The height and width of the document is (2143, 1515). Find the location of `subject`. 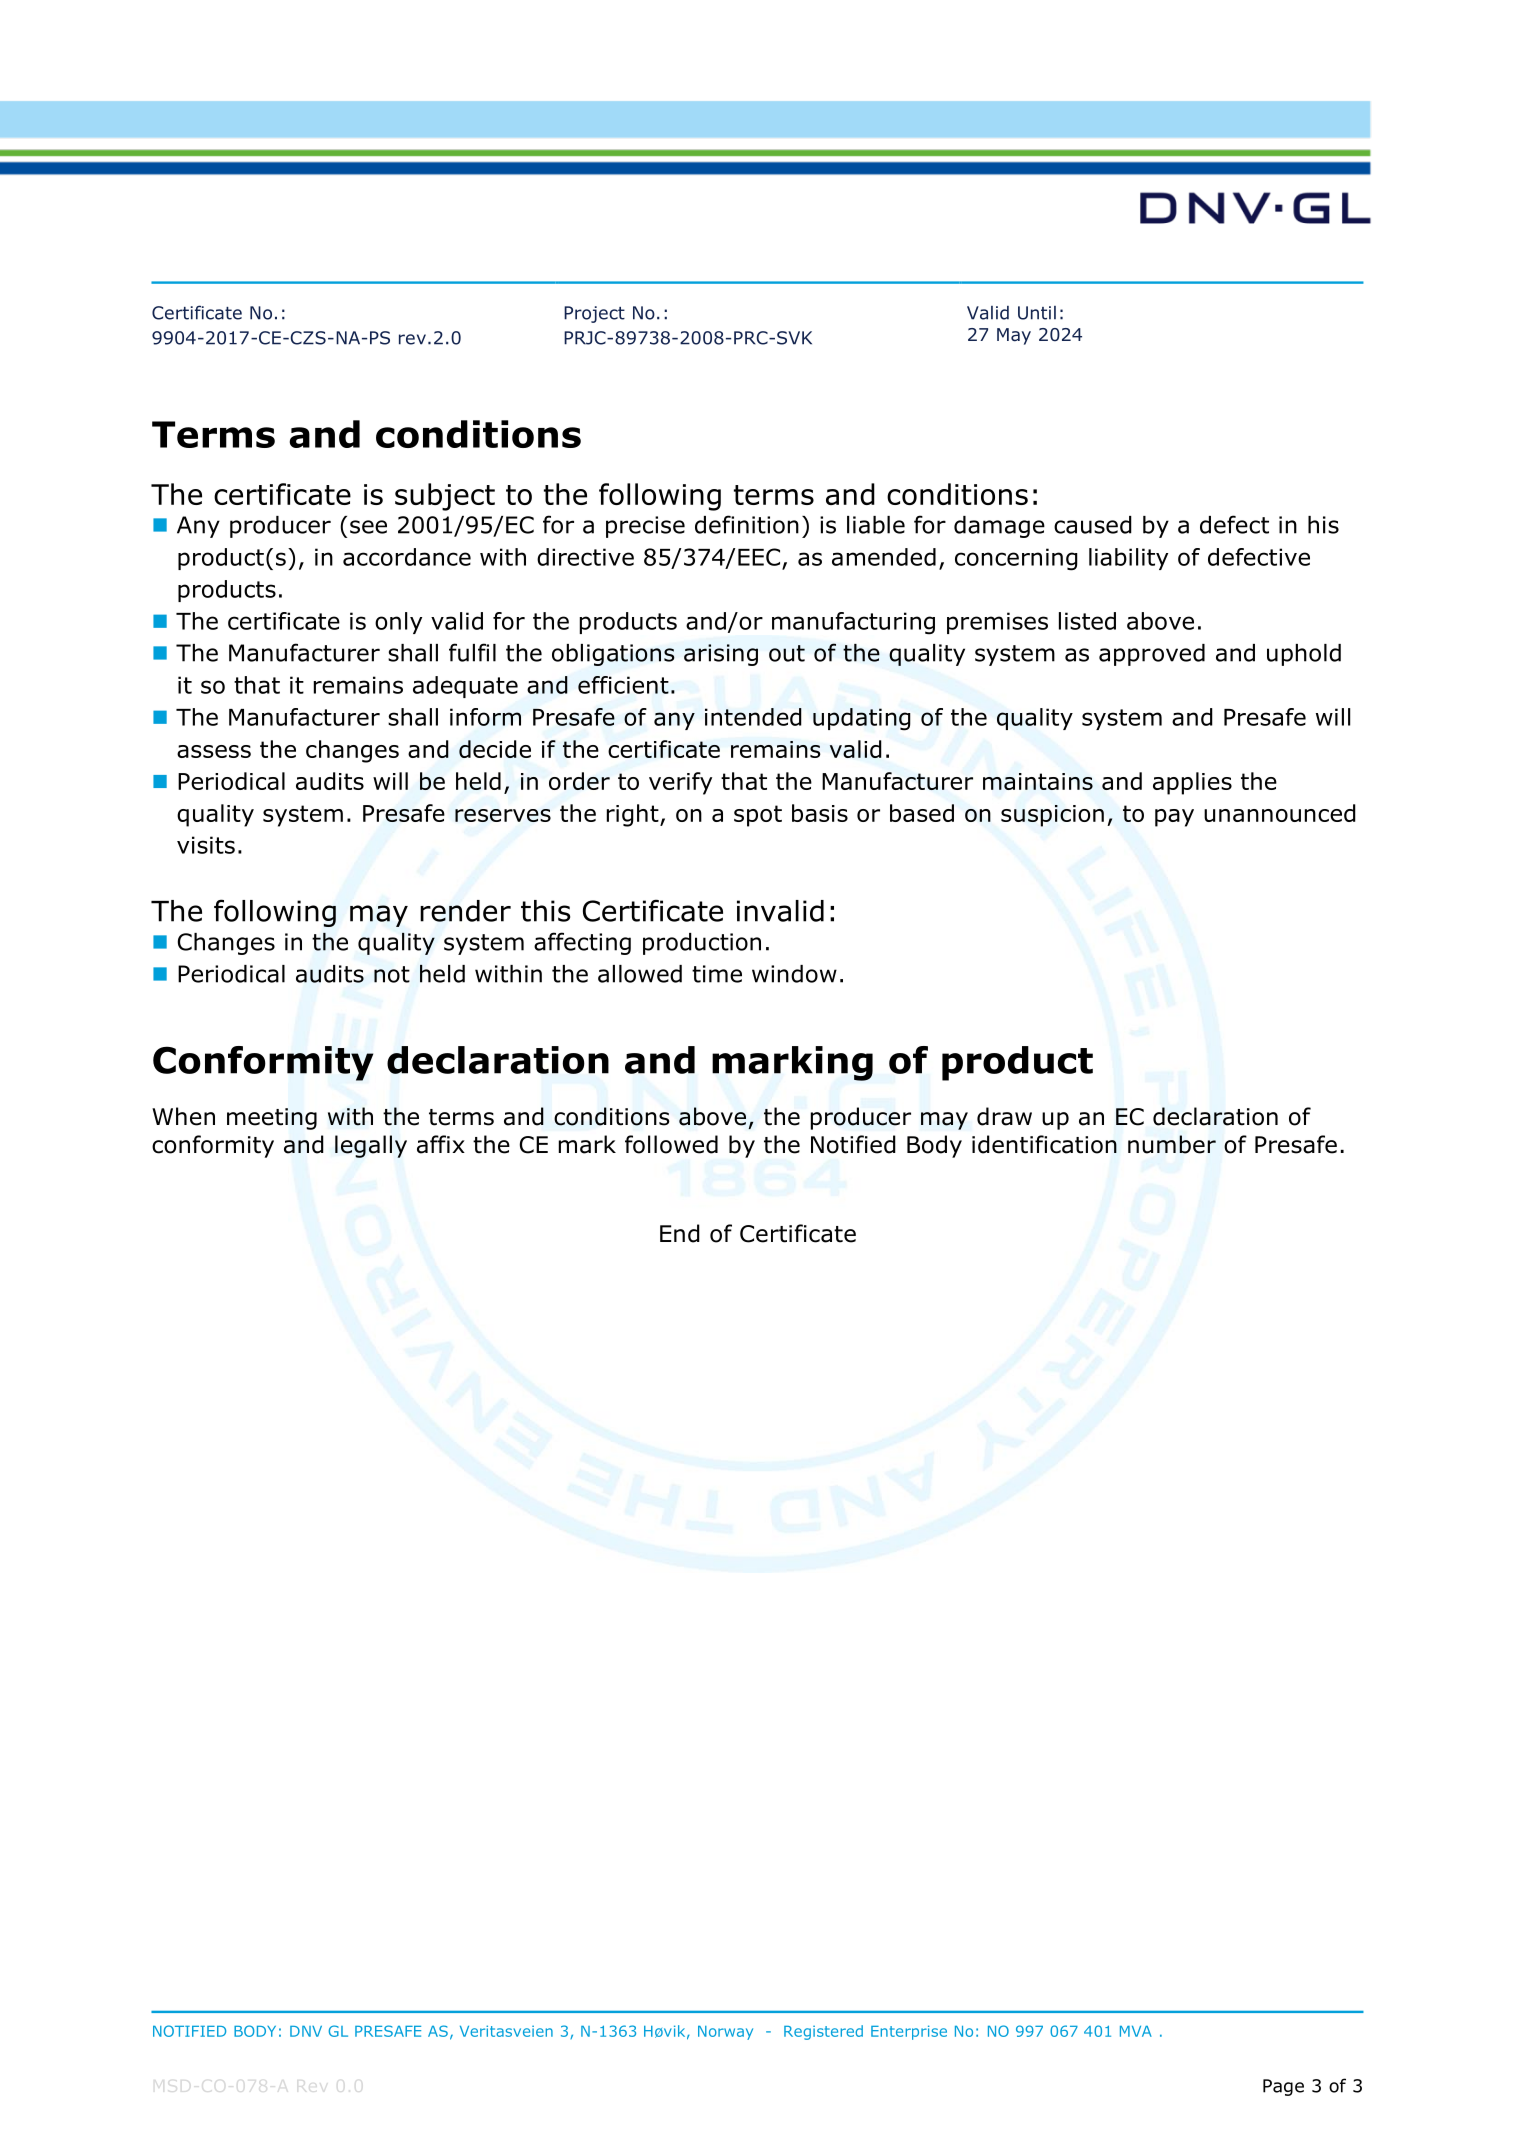

subject is located at coordinates (445, 497).
